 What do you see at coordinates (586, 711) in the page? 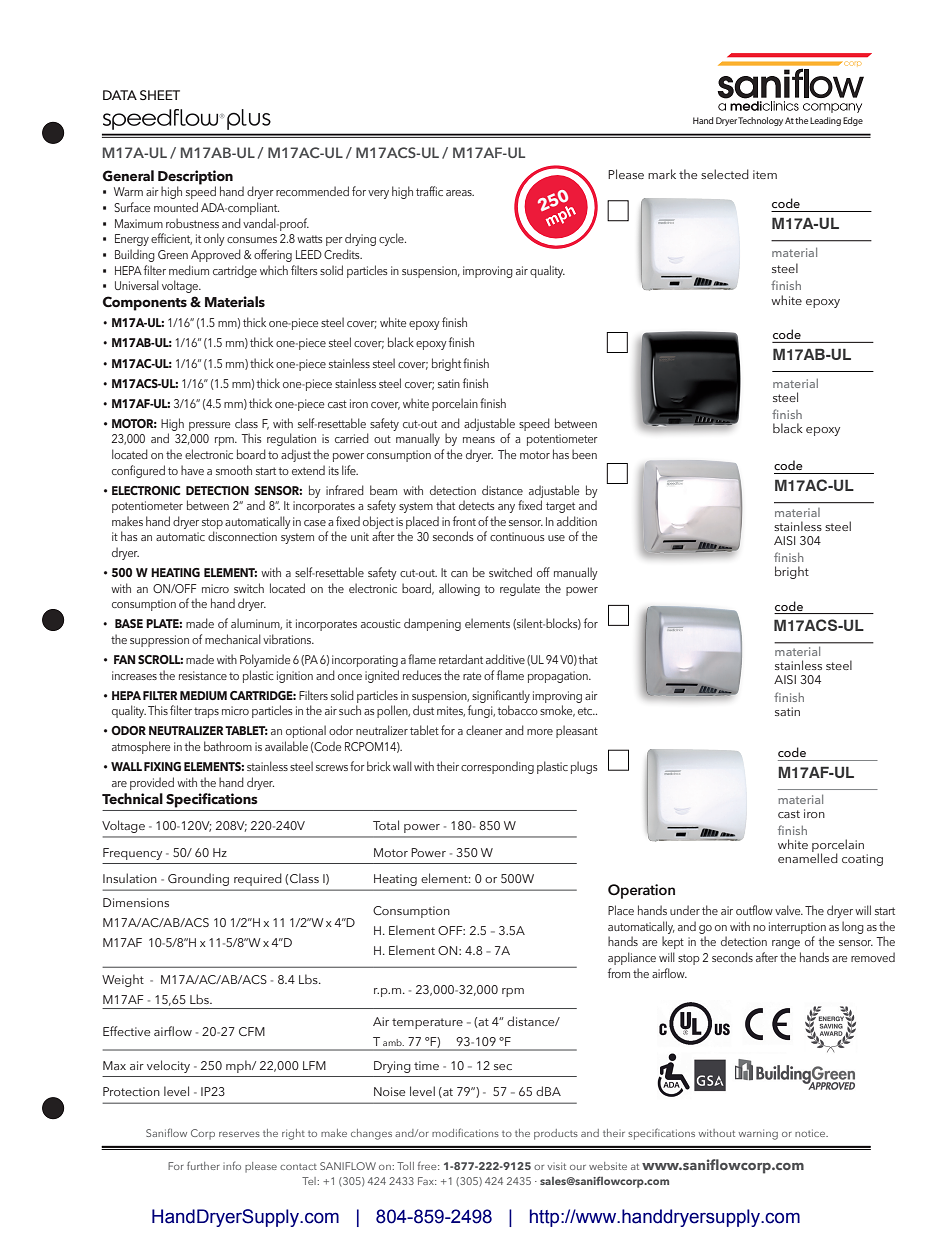
I see `etc` at bounding box center [586, 711].
